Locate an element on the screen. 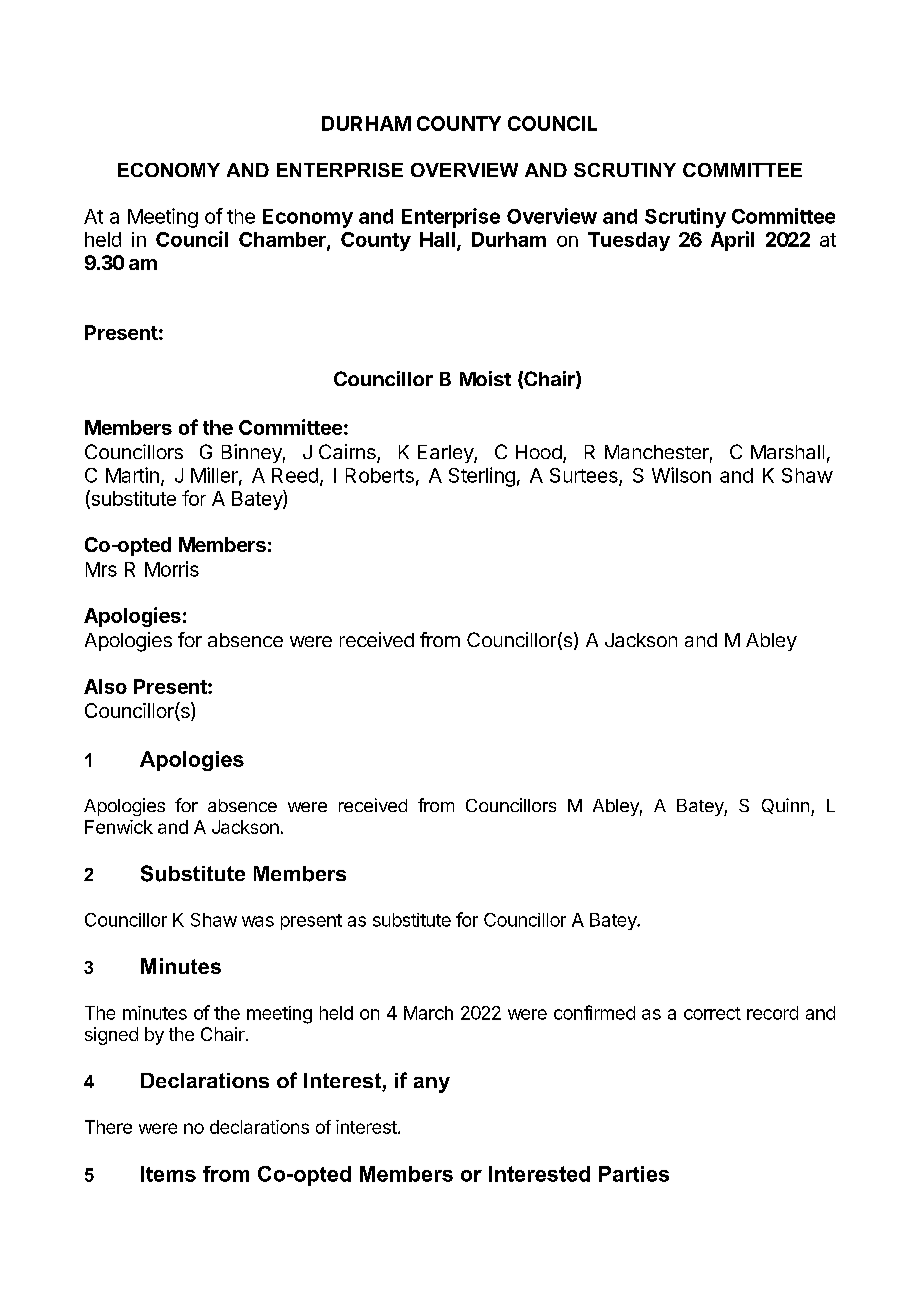 The width and height of the screenshot is (924, 1308). any is located at coordinates (432, 1085).
